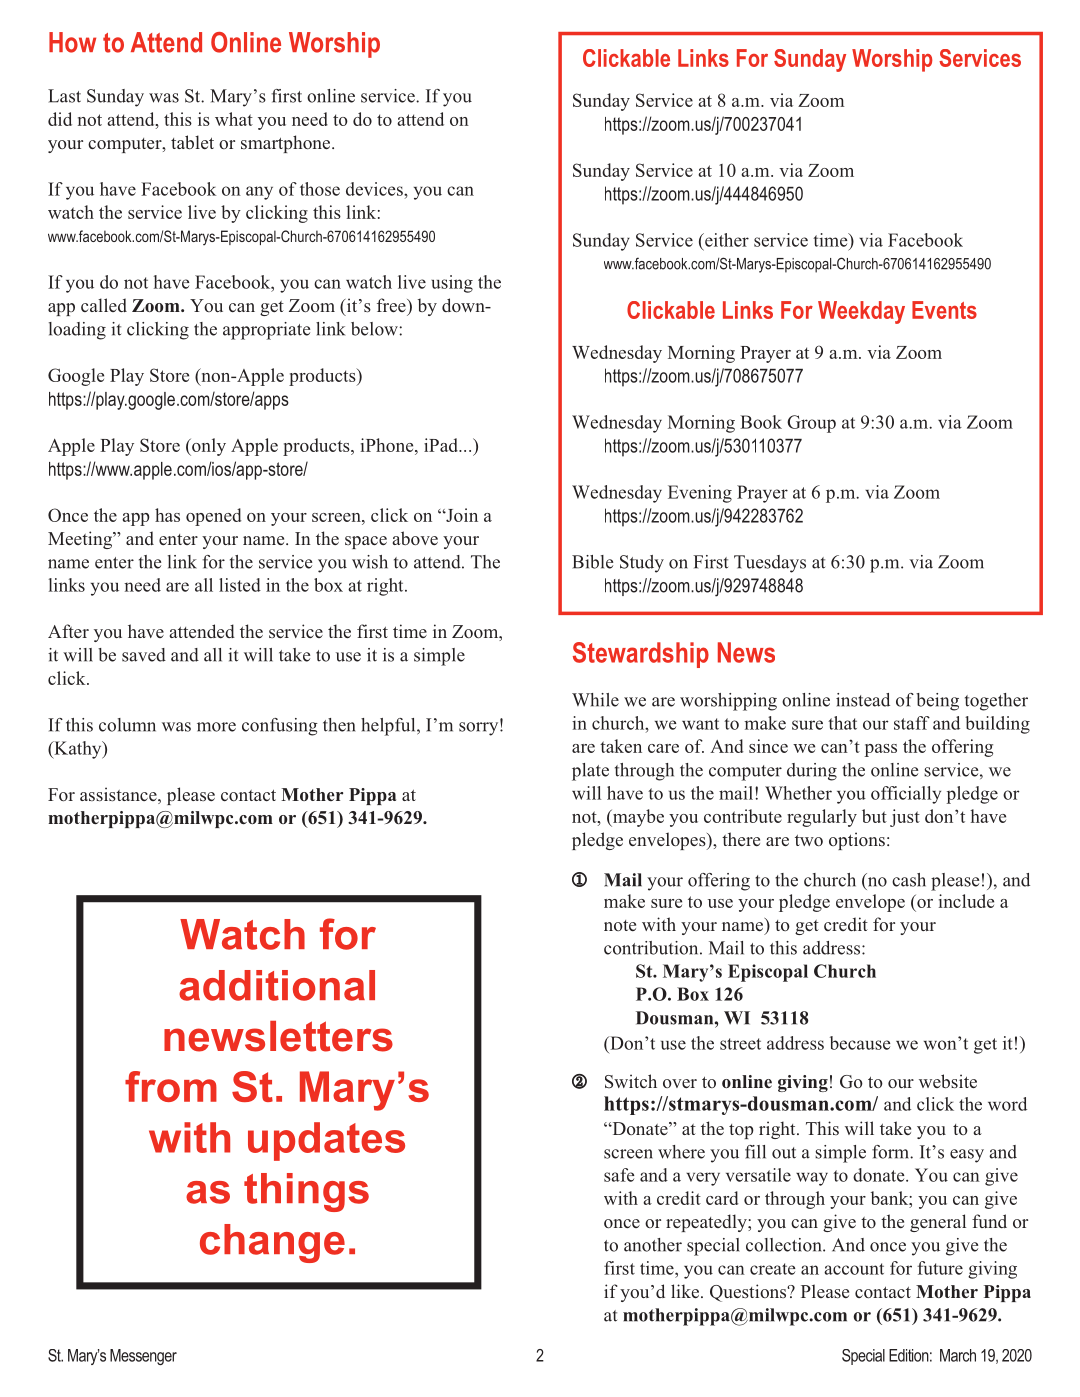  What do you see at coordinates (909, 880) in the screenshot?
I see `cash` at bounding box center [909, 880].
